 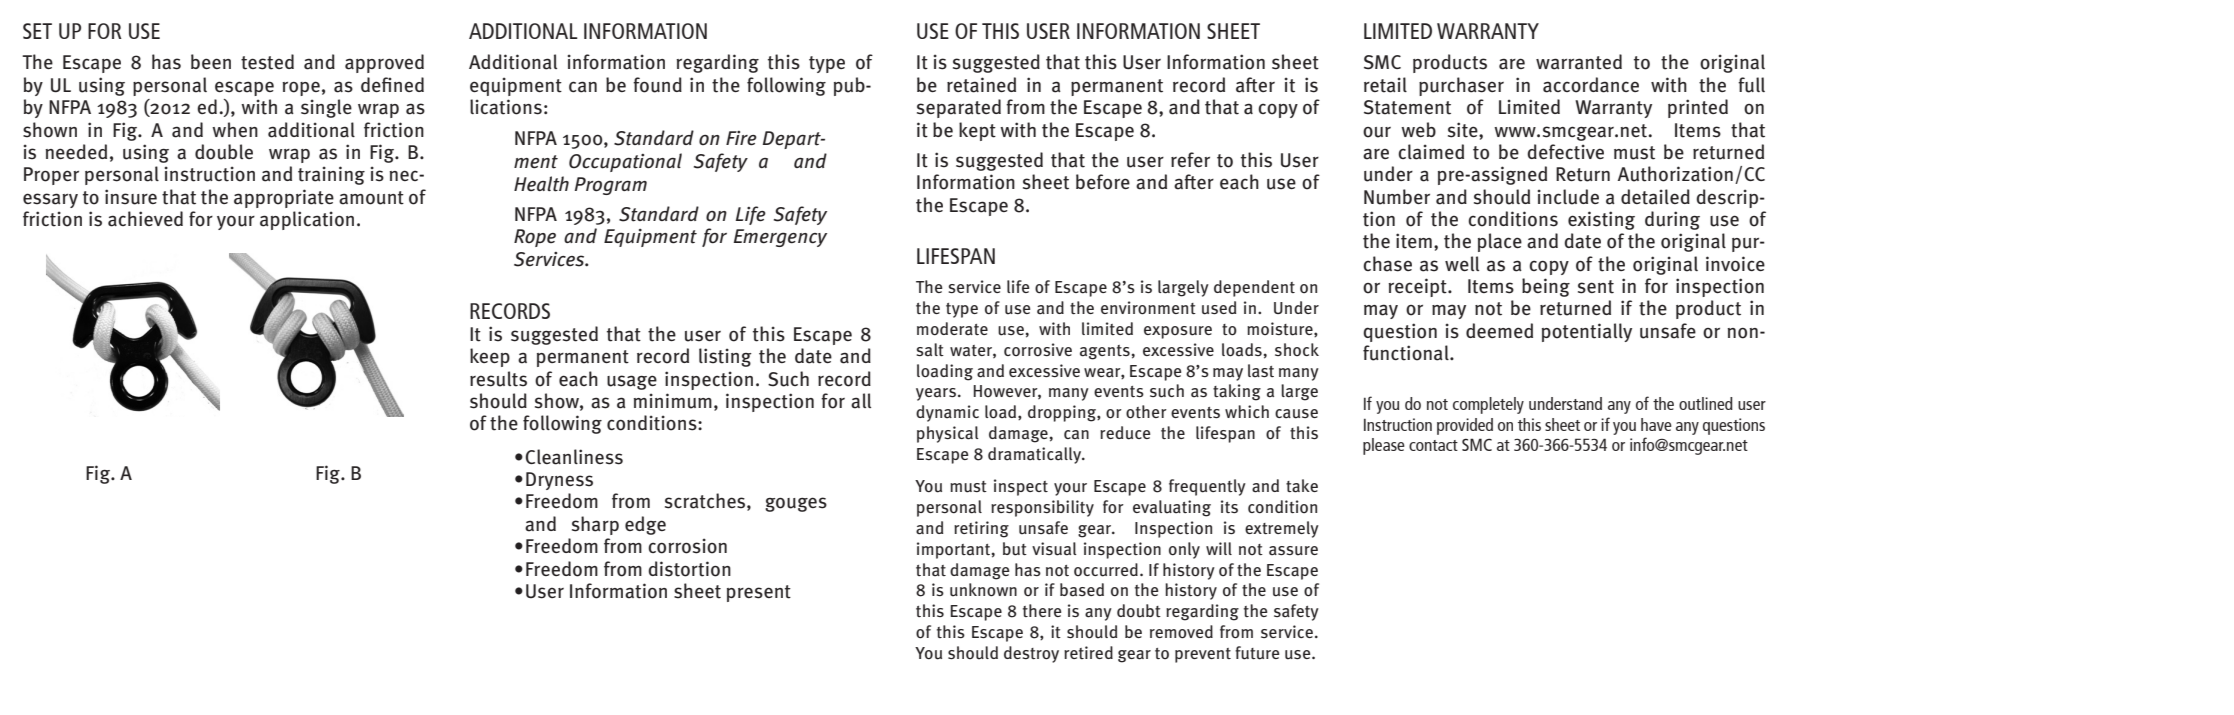 What do you see at coordinates (981, 85) in the document?
I see `retained` at bounding box center [981, 85].
